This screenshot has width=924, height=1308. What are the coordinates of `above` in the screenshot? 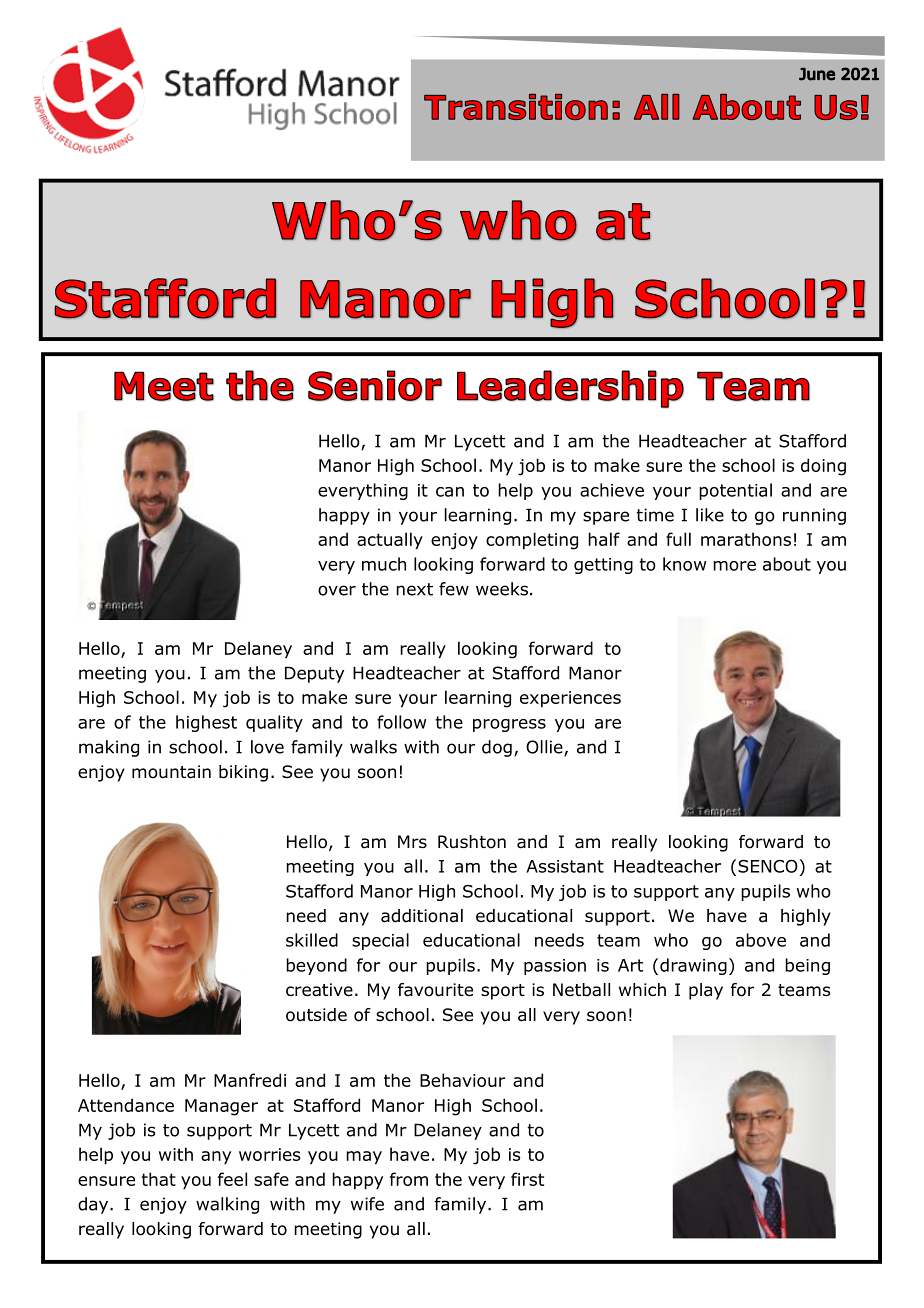 It's located at (761, 940).
